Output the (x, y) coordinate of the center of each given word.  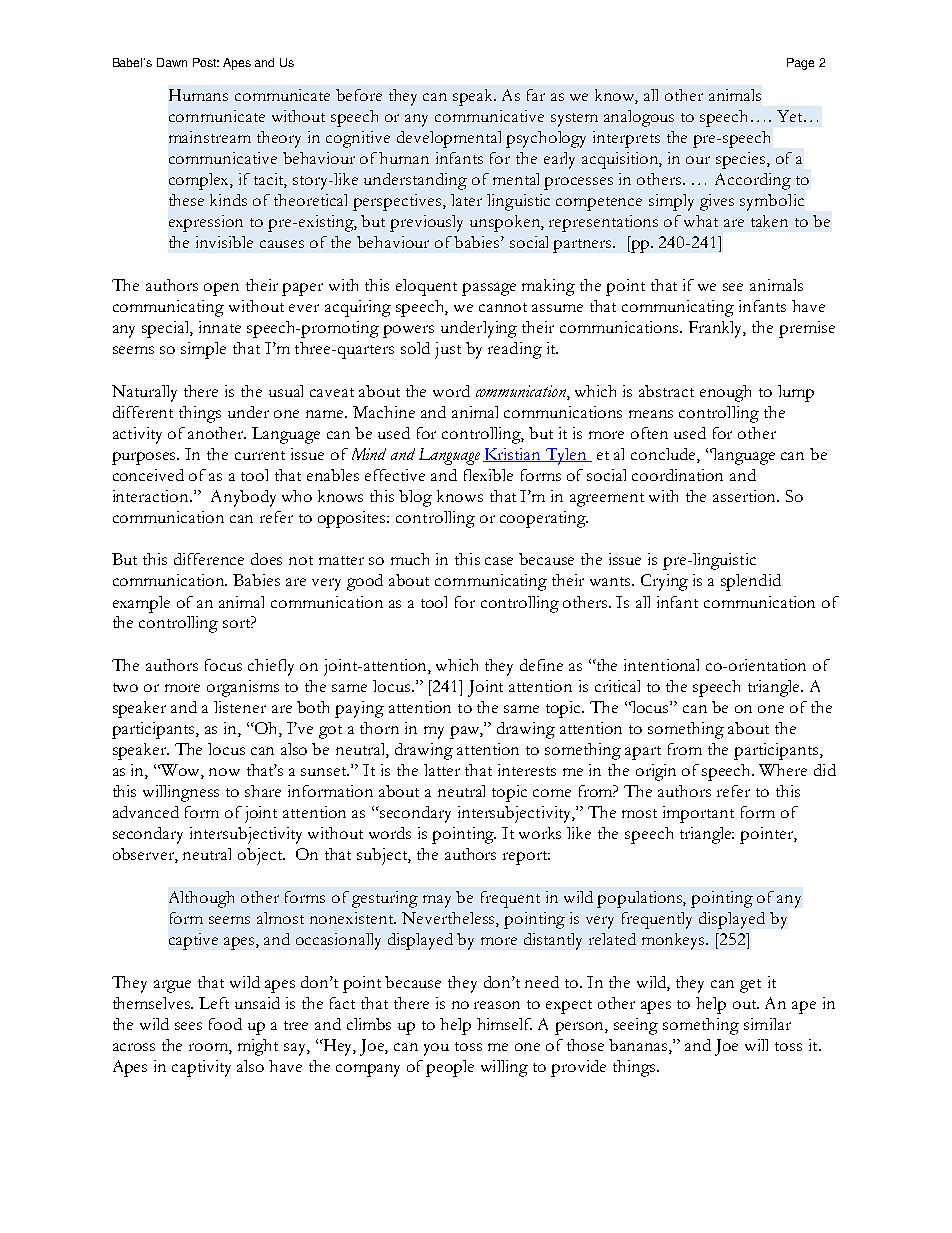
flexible (488, 475)
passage (489, 289)
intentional (661, 665)
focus (223, 665)
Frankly (717, 329)
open (221, 289)
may (437, 901)
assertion (746, 496)
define (541, 665)
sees (188, 1026)
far (536, 95)
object (261, 856)
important (698, 814)
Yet (791, 116)
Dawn (172, 62)
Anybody (243, 498)
